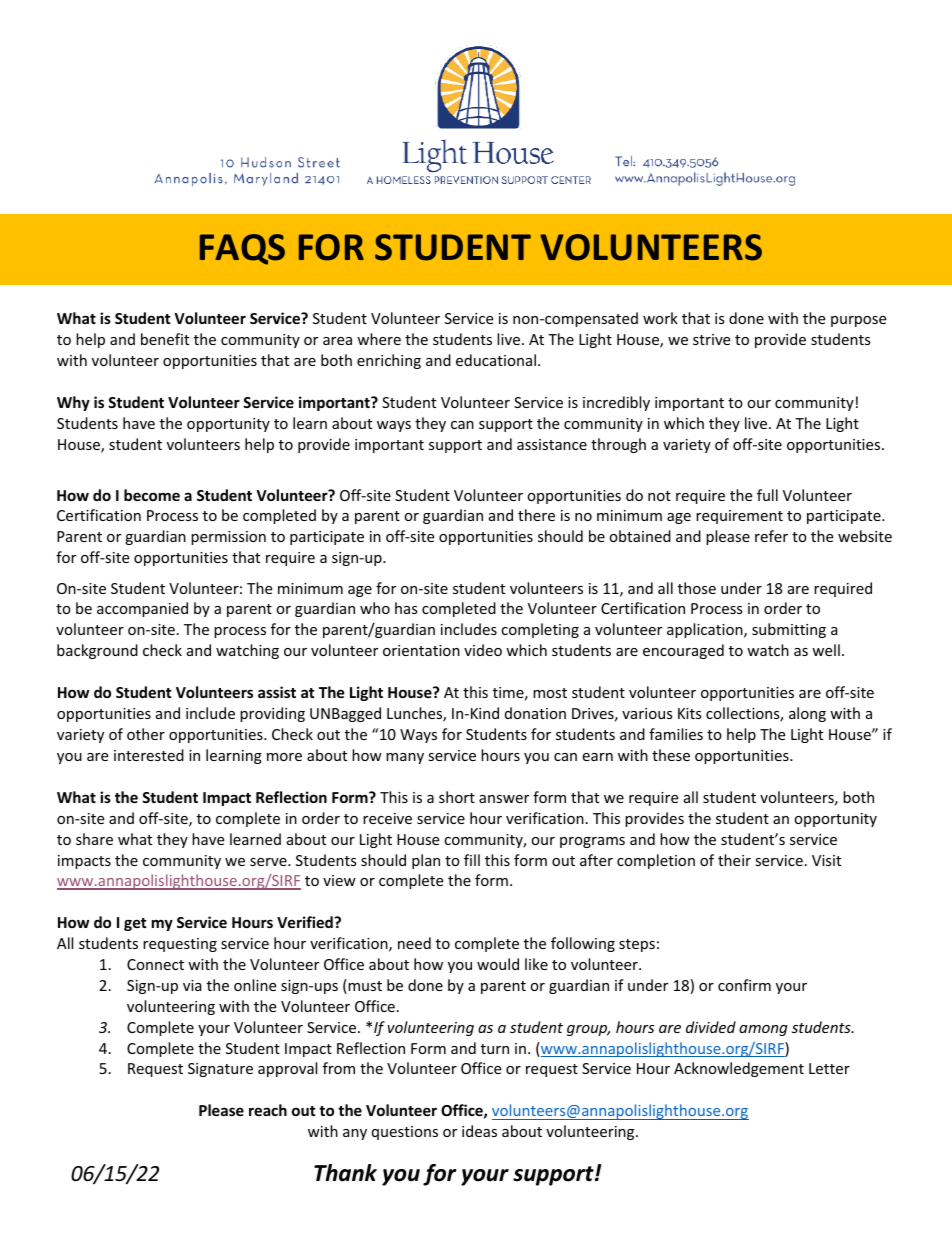  Describe the element at coordinates (268, 1110) in the screenshot. I see `reach` at that location.
